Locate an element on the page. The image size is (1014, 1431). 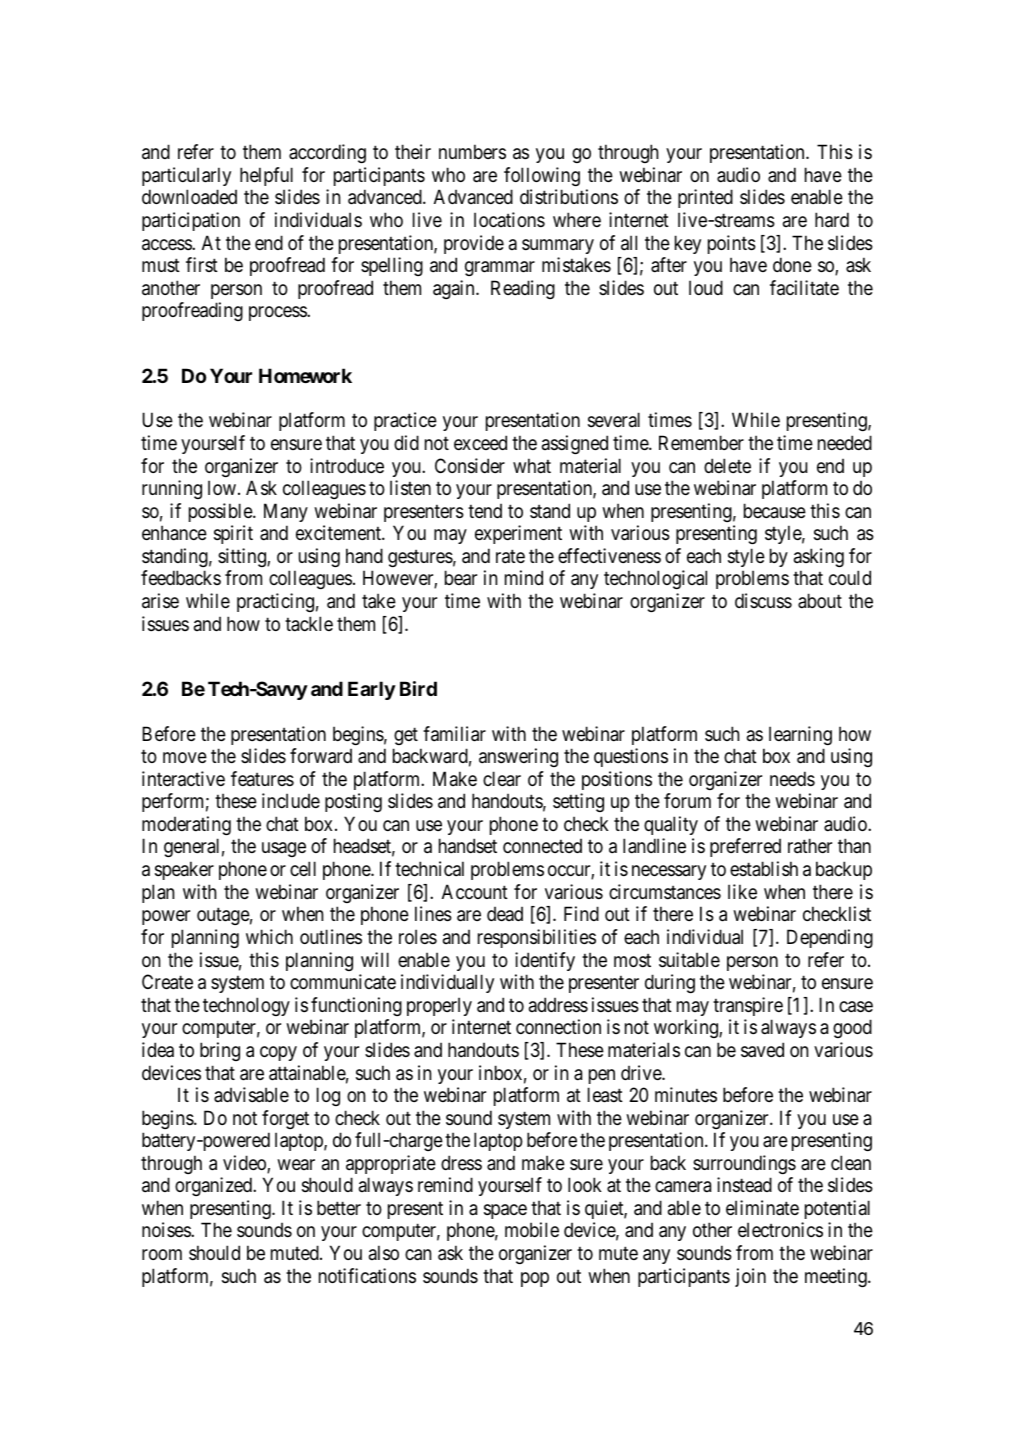
which is located at coordinates (269, 936).
